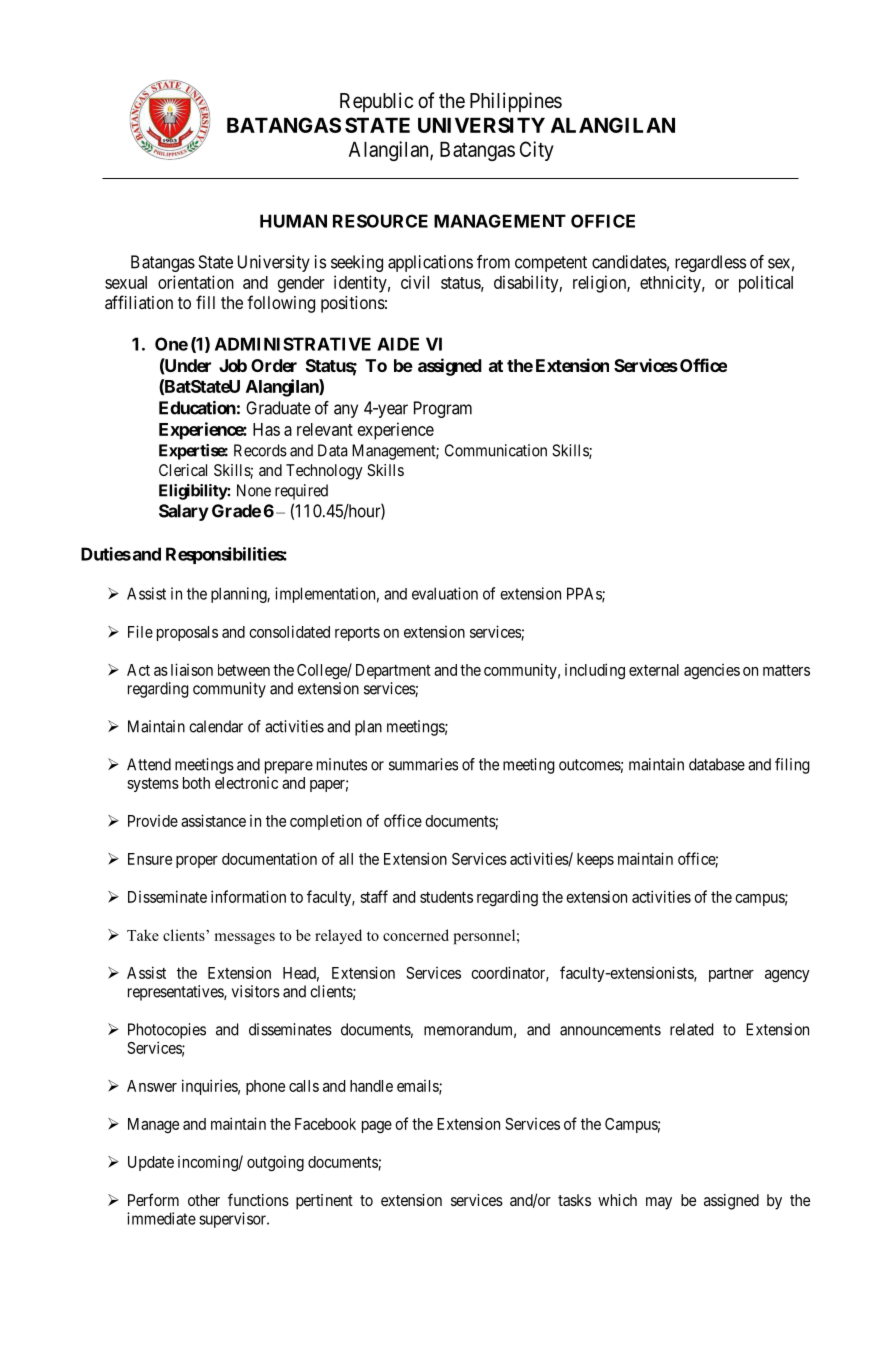 Image resolution: width=896 pixels, height=1371 pixels. What do you see at coordinates (204, 1200) in the screenshot?
I see `other` at bounding box center [204, 1200].
